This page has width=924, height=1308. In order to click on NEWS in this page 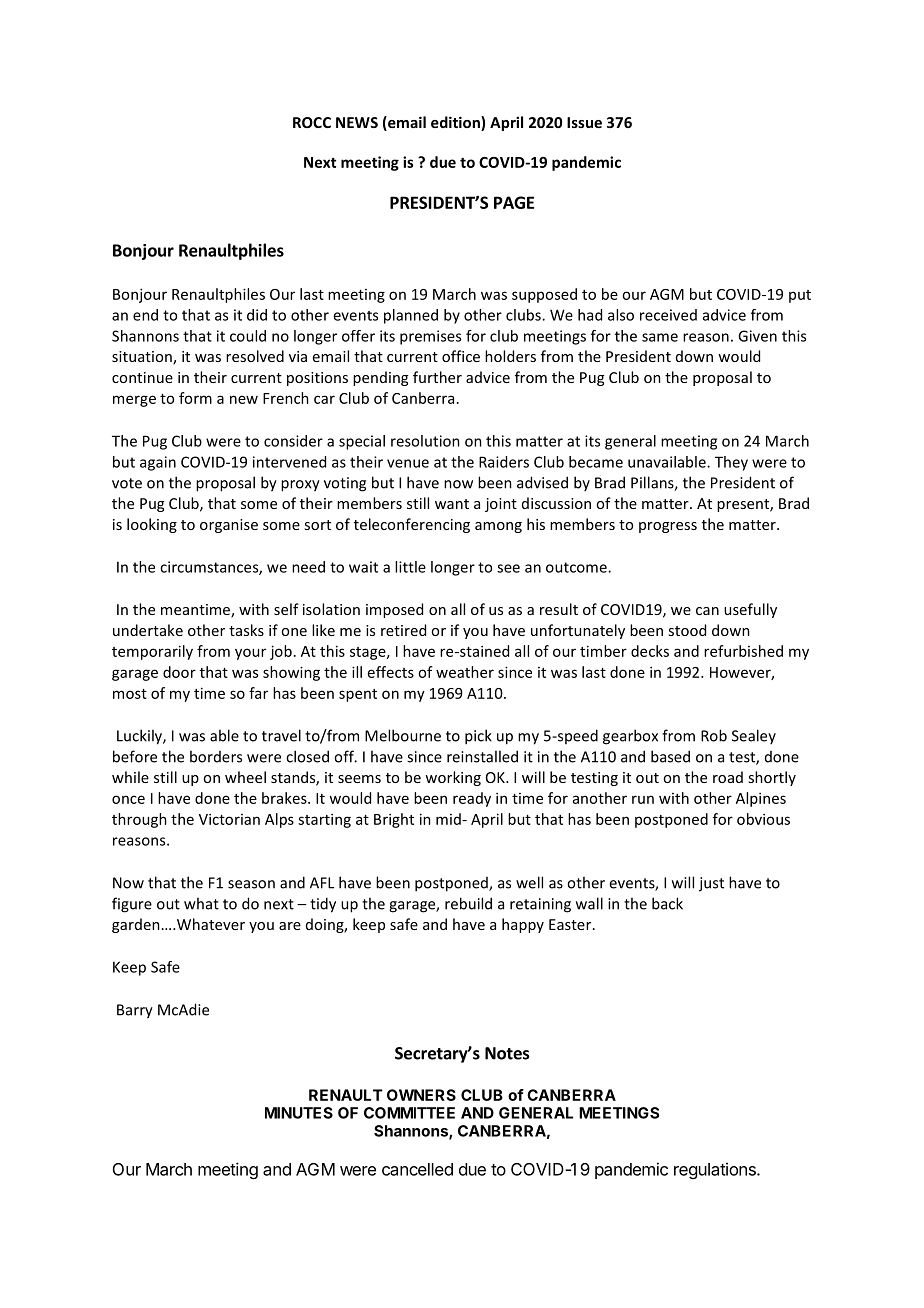, I will do `click(357, 122)`.
